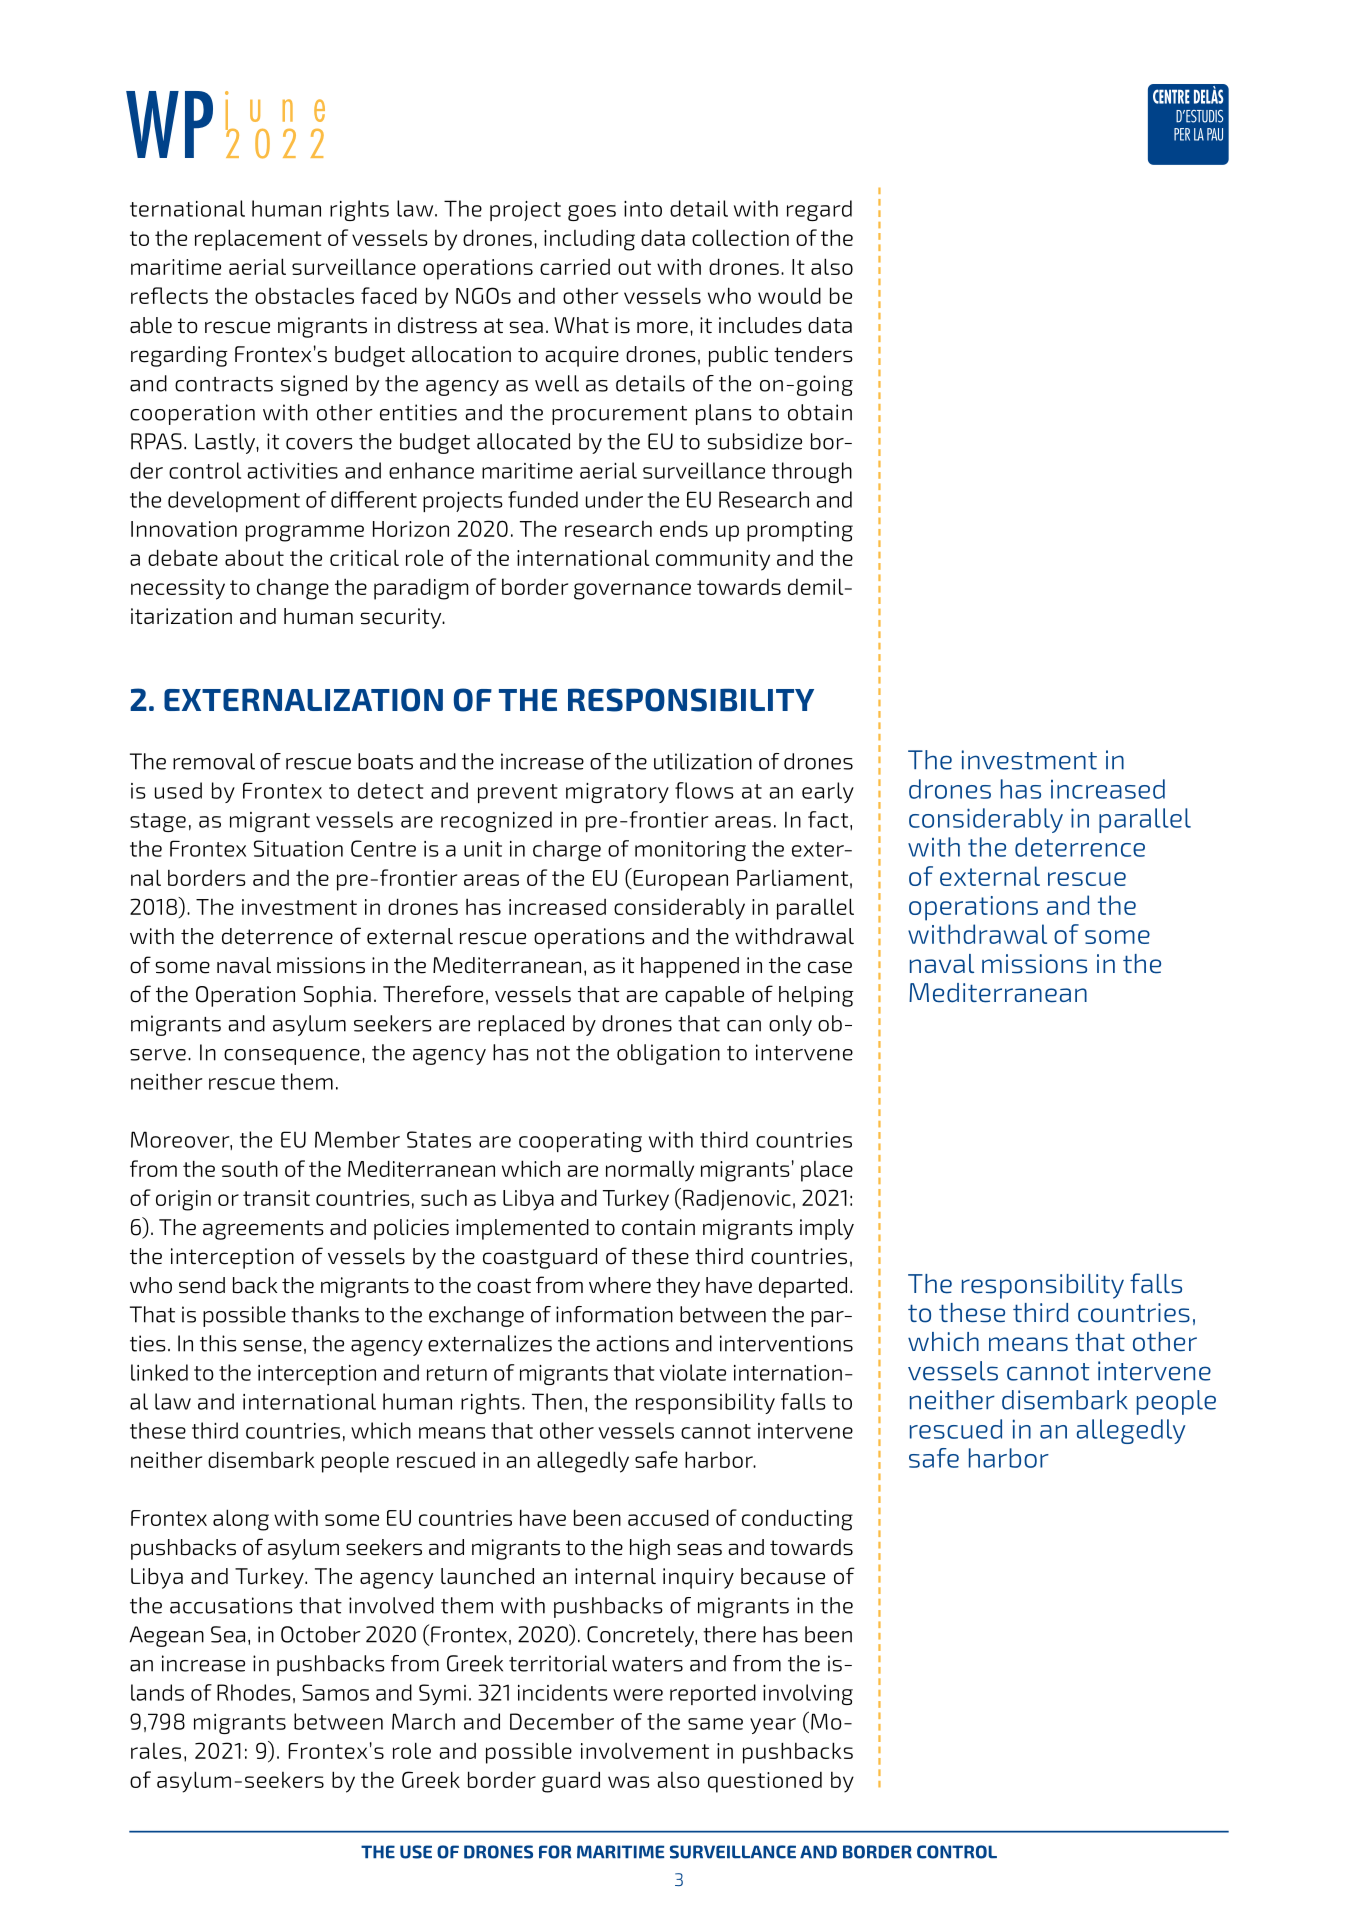 Image resolution: width=1358 pixels, height=1920 pixels. What do you see at coordinates (254, 1692) in the page?
I see `Rhodes` at bounding box center [254, 1692].
